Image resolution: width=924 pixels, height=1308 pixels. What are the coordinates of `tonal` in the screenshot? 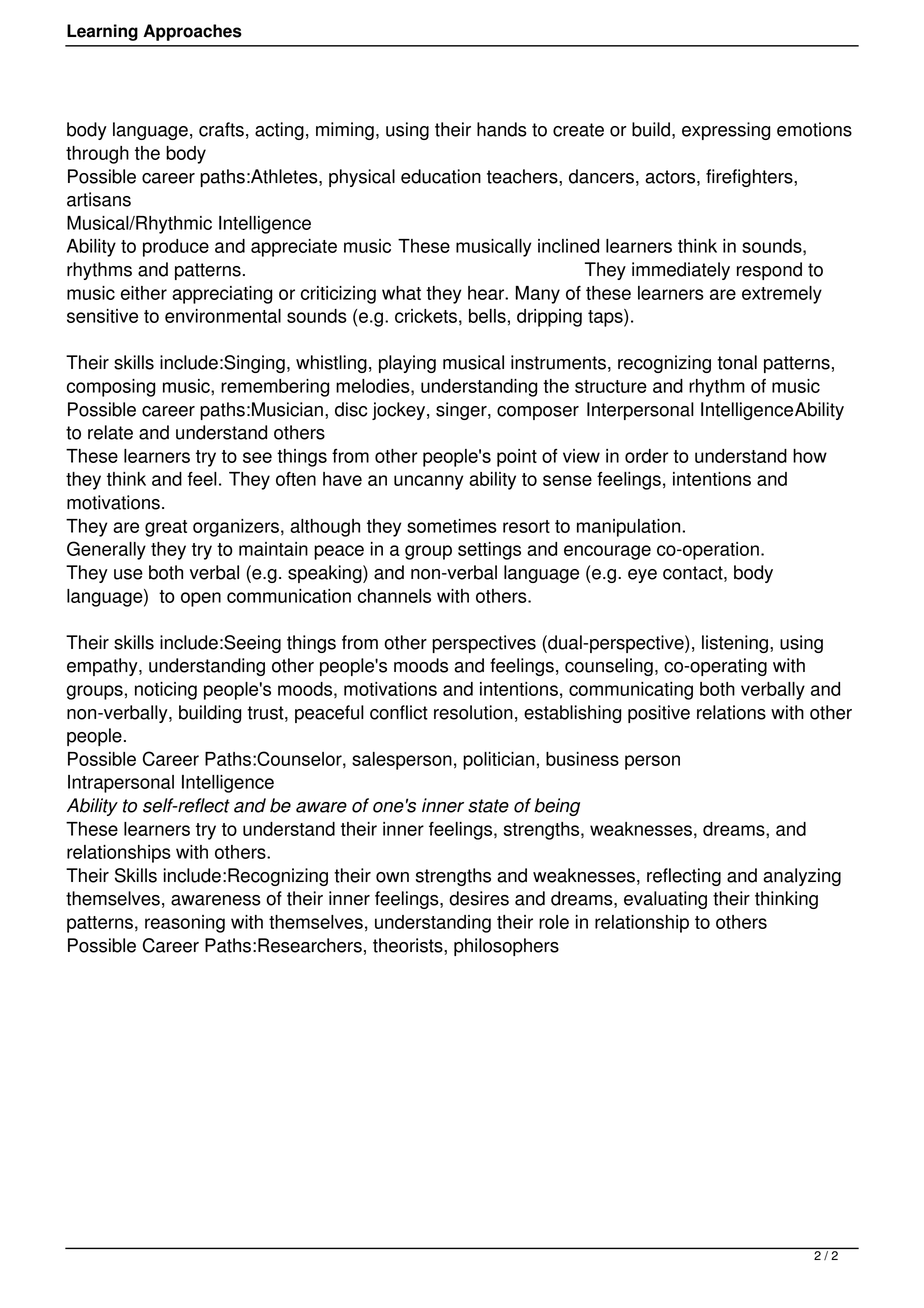 It's located at (737, 362).
